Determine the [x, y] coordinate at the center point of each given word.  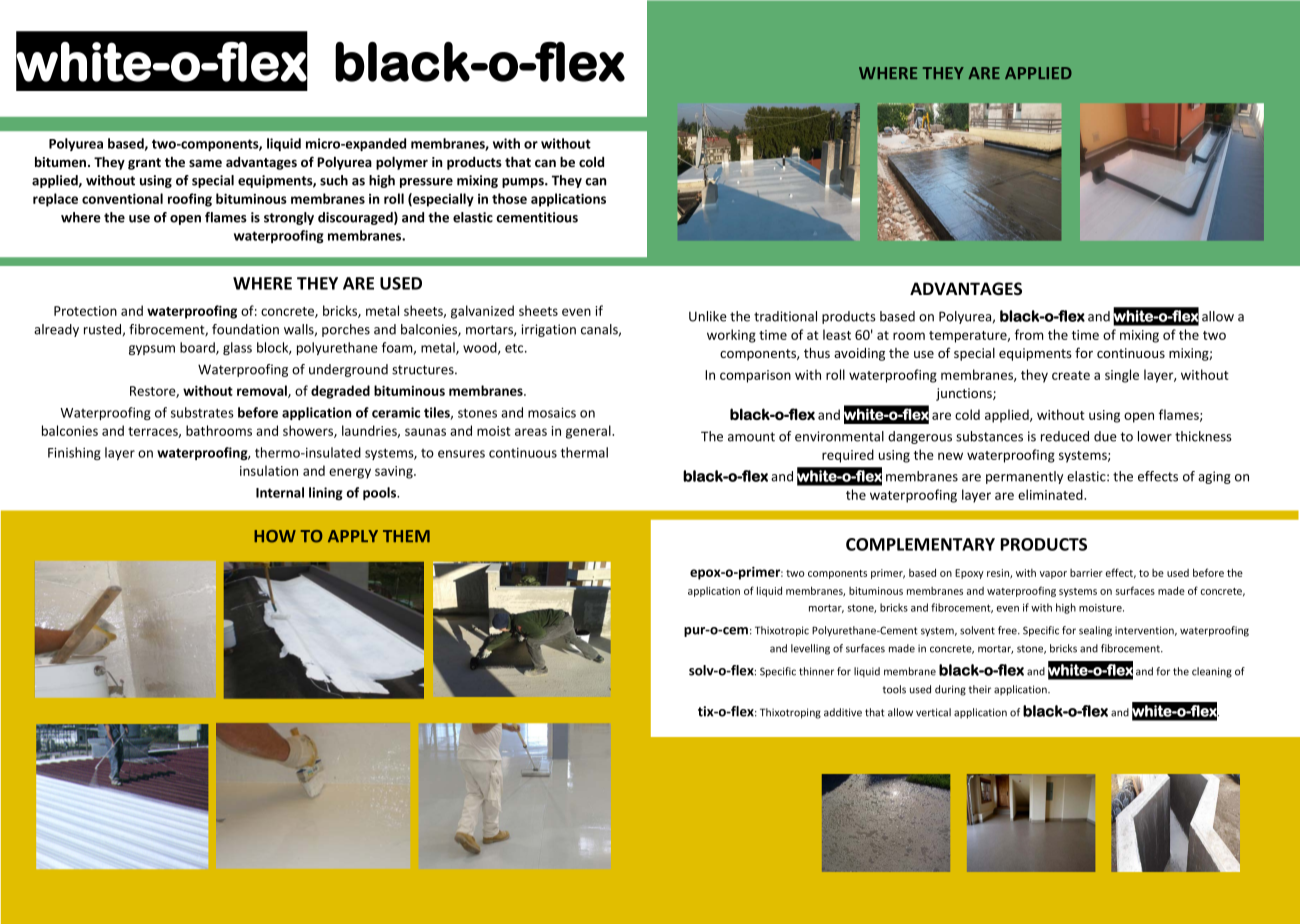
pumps [524, 183]
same [205, 163]
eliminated [1051, 494]
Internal [280, 492]
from [1029, 334]
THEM [406, 536]
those [509, 198]
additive [843, 712]
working [731, 336]
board [198, 348]
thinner [816, 671]
